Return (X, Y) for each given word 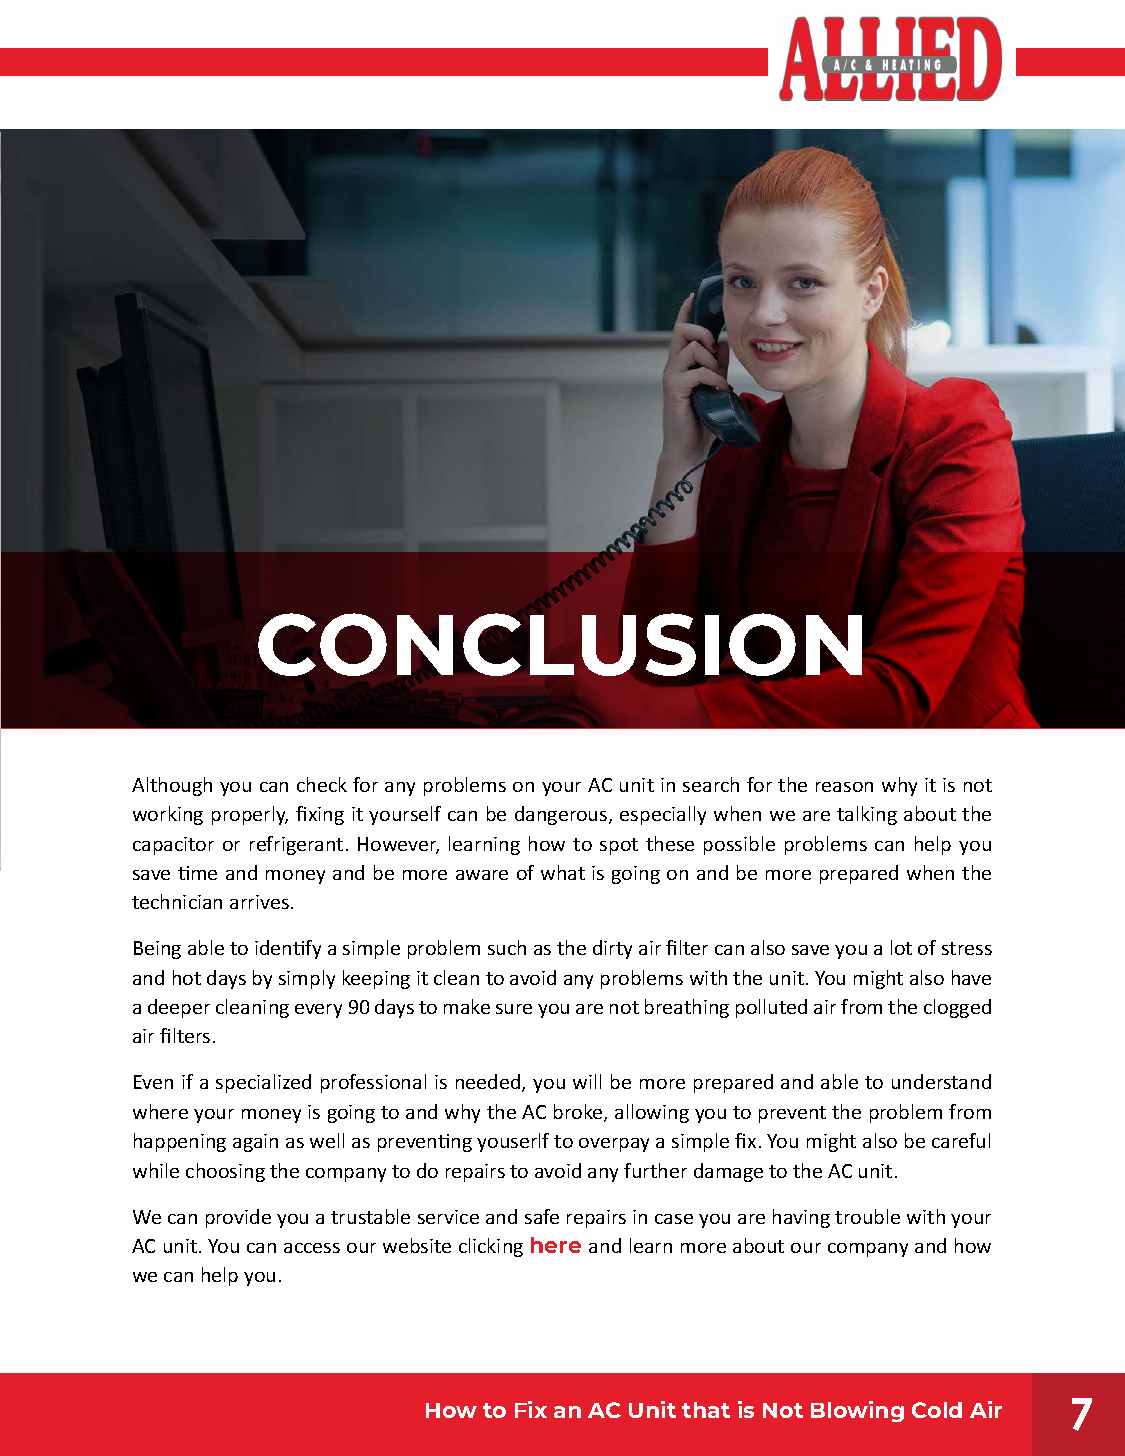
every (318, 1011)
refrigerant (296, 845)
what (563, 872)
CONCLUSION (560, 644)
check (322, 784)
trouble (867, 1216)
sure (514, 1009)
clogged (957, 1008)
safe (542, 1216)
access (312, 1248)
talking (867, 815)
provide (238, 1218)
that (706, 1410)
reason (844, 787)
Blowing (857, 1411)
